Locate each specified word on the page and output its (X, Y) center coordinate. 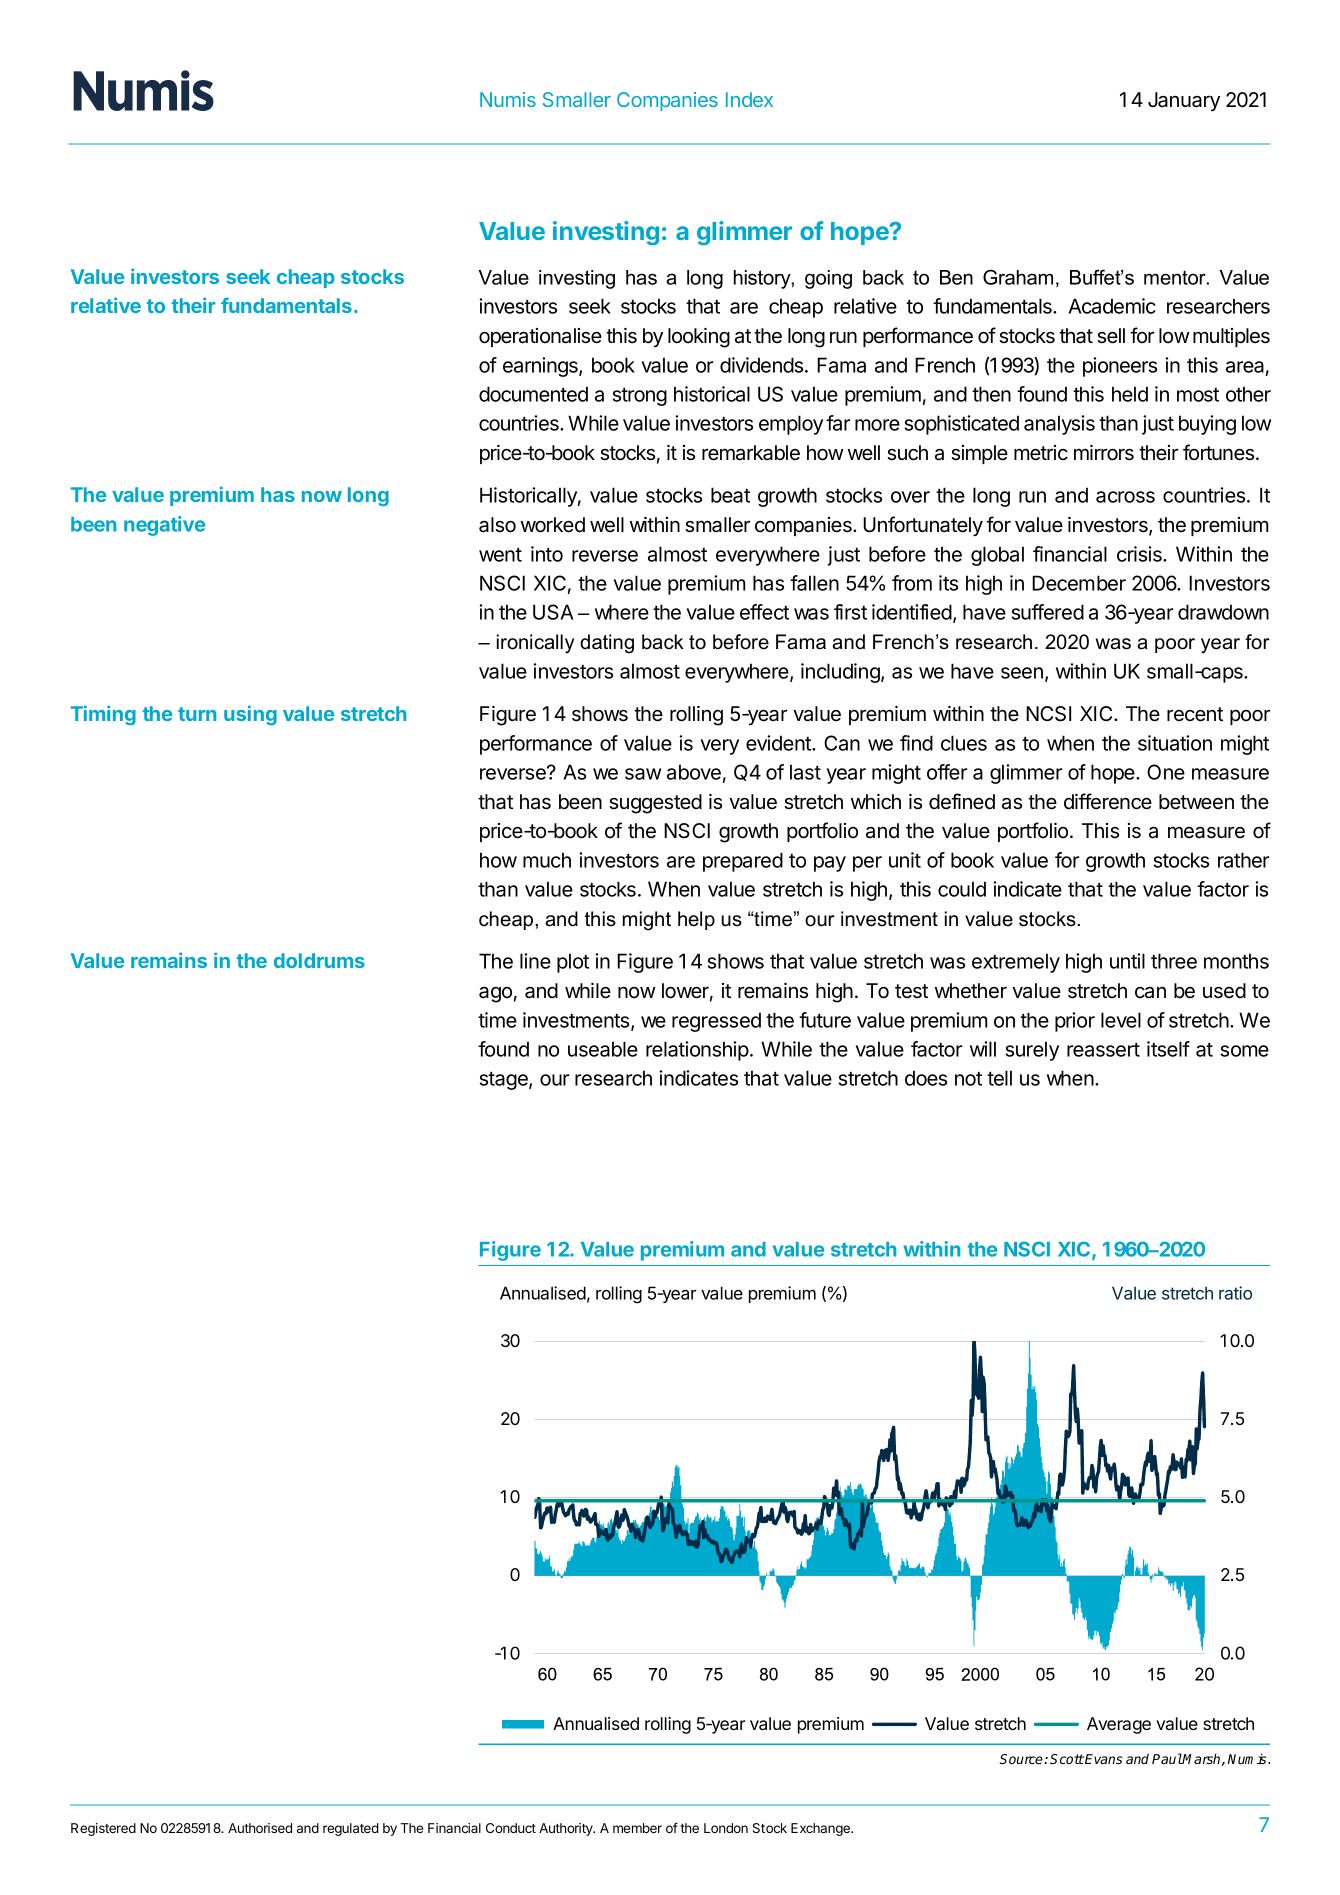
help (696, 920)
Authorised (260, 1828)
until (1127, 961)
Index (749, 99)
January (1184, 101)
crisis (1140, 554)
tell (999, 1078)
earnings (541, 367)
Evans (1103, 1759)
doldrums (319, 960)
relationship (697, 1051)
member (637, 1828)
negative (164, 526)
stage (505, 1081)
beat (730, 495)
